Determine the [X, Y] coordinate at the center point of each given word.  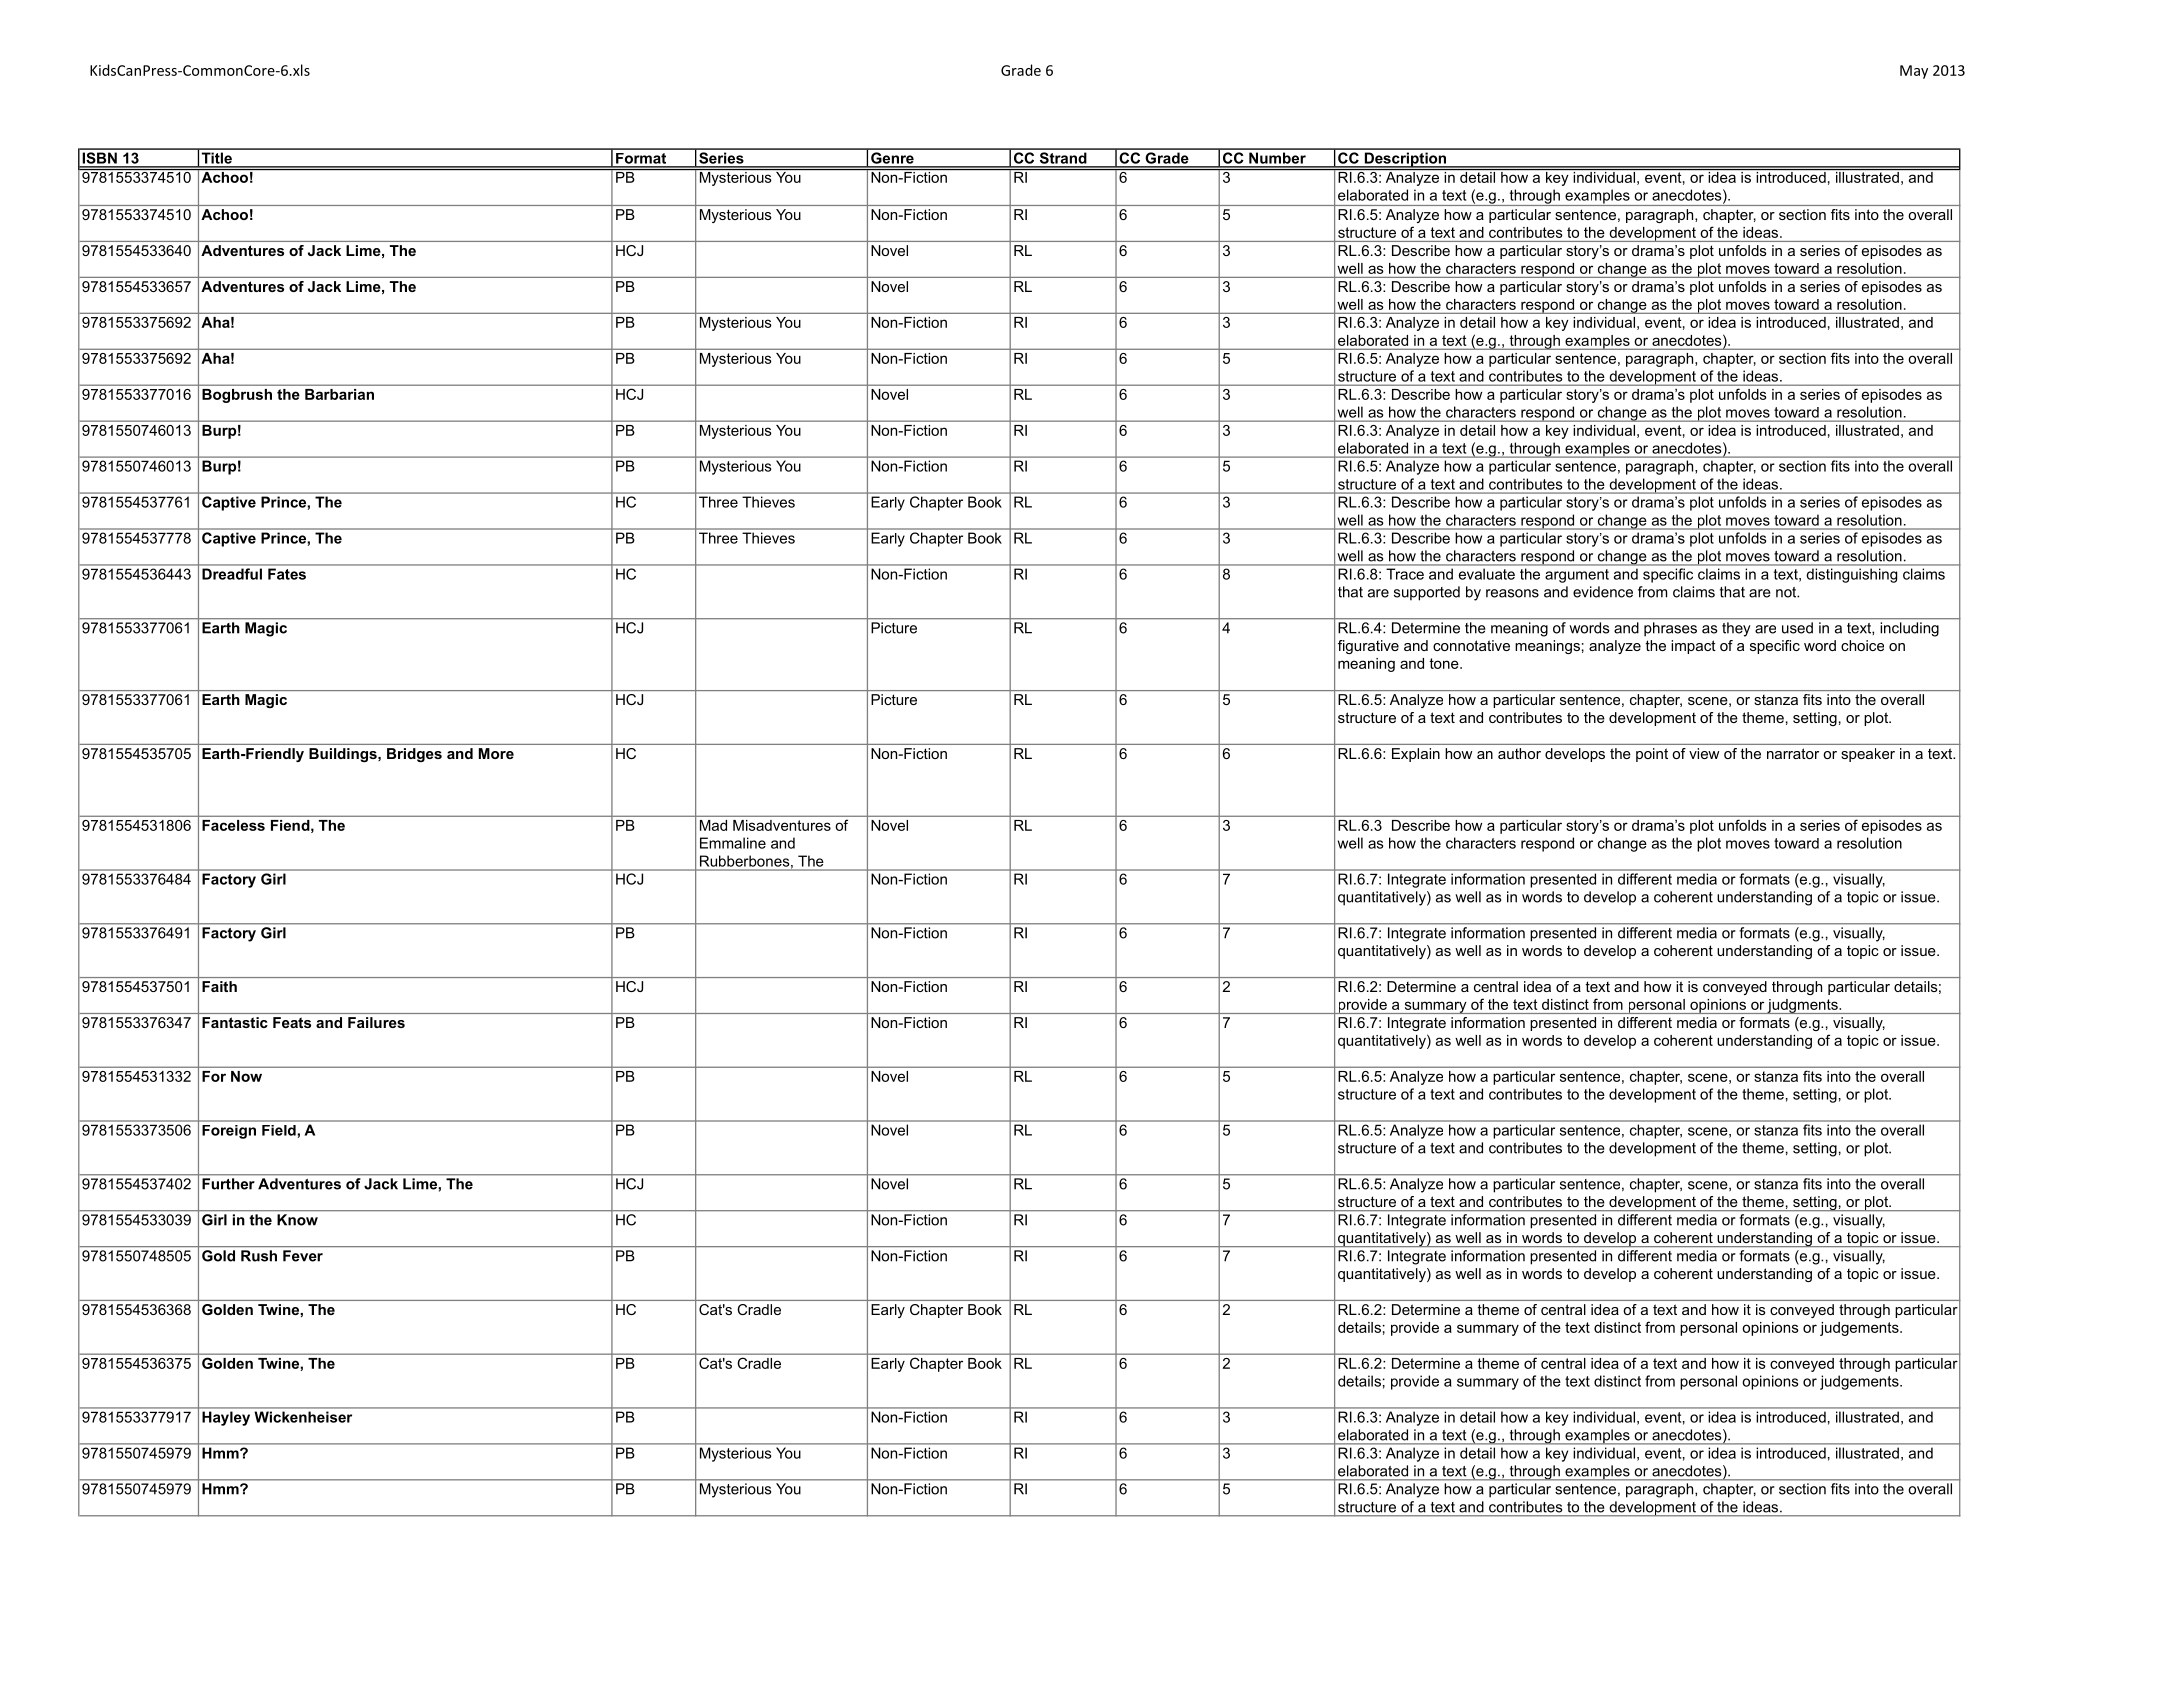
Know [297, 1220]
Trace [1405, 574]
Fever [303, 1256]
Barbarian [339, 394]
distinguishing [1852, 575]
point [1652, 755]
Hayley [226, 1418]
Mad [713, 825]
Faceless [233, 825]
